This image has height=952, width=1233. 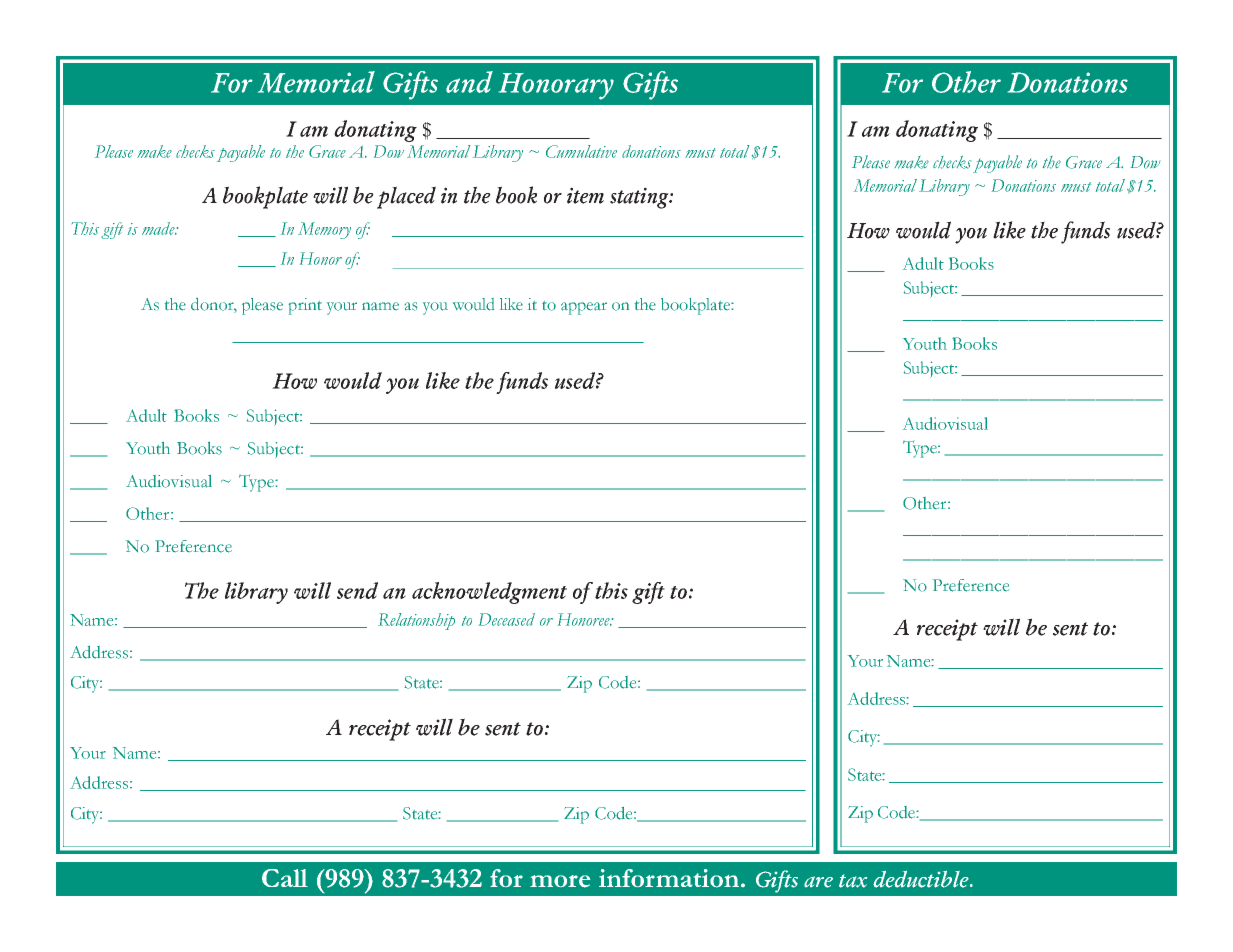 What do you see at coordinates (357, 590) in the image?
I see `send` at bounding box center [357, 590].
